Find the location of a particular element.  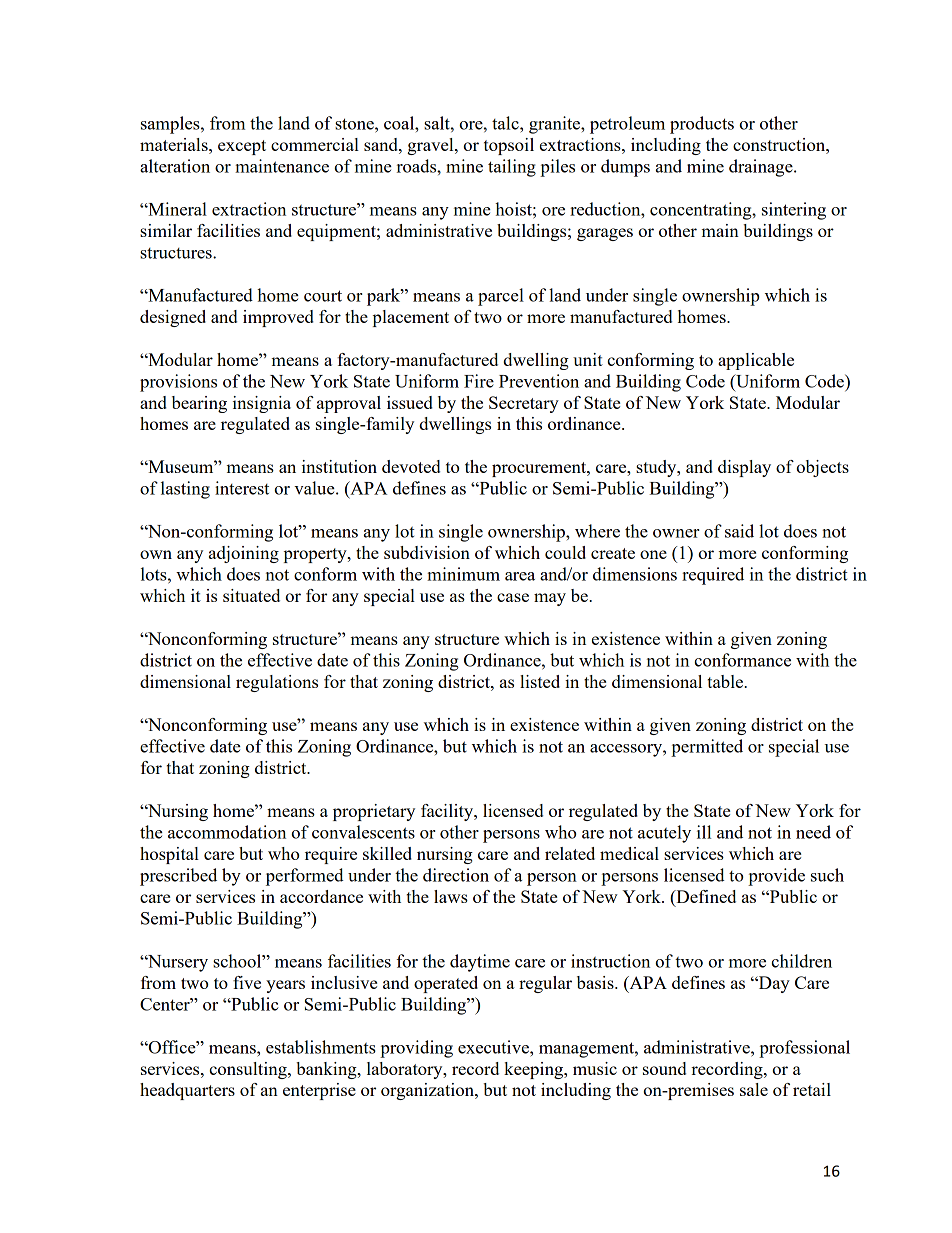

display is located at coordinates (744, 468).
